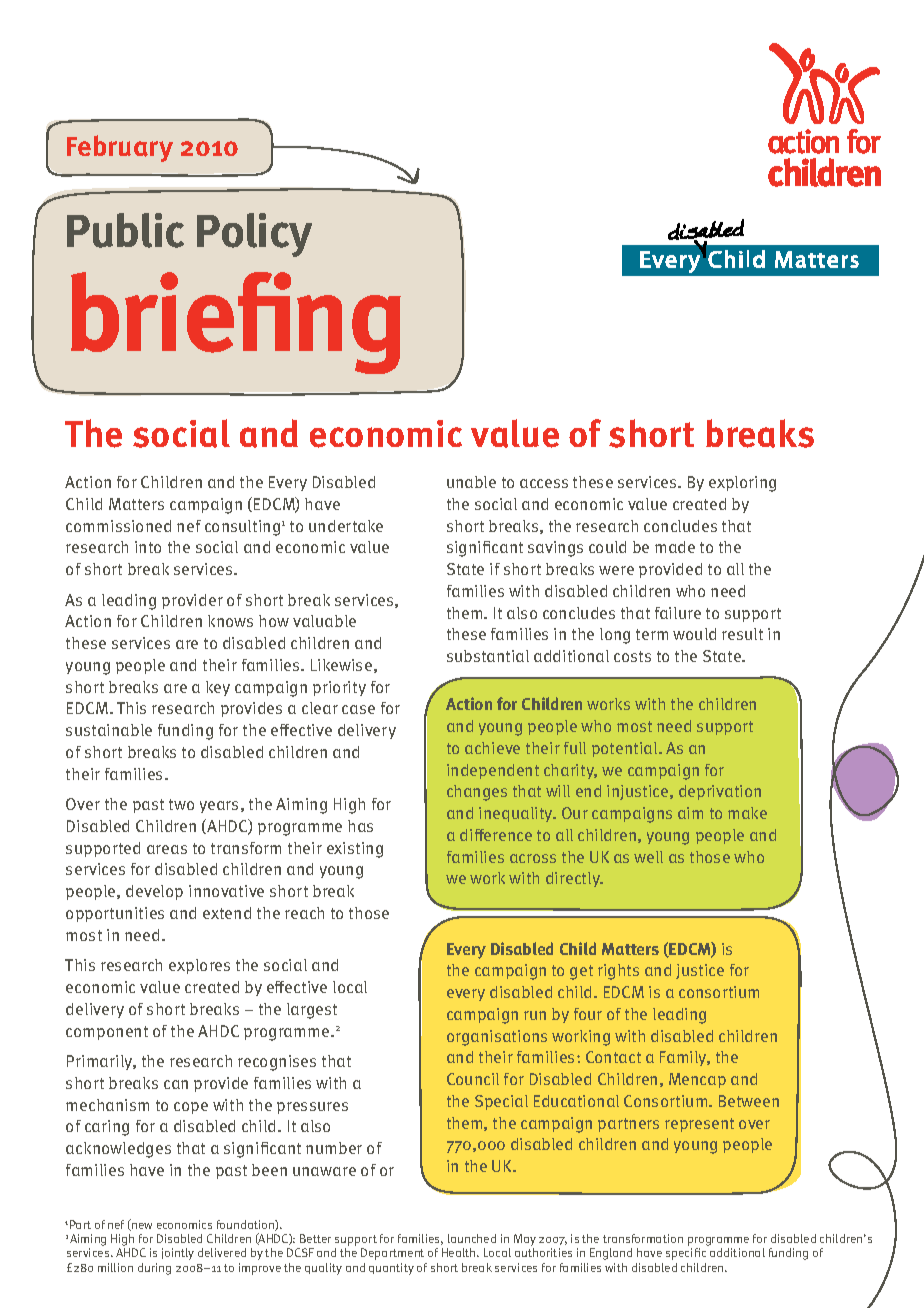 This page has width=924, height=1308. What do you see at coordinates (742, 484) in the page?
I see `exploring` at bounding box center [742, 484].
